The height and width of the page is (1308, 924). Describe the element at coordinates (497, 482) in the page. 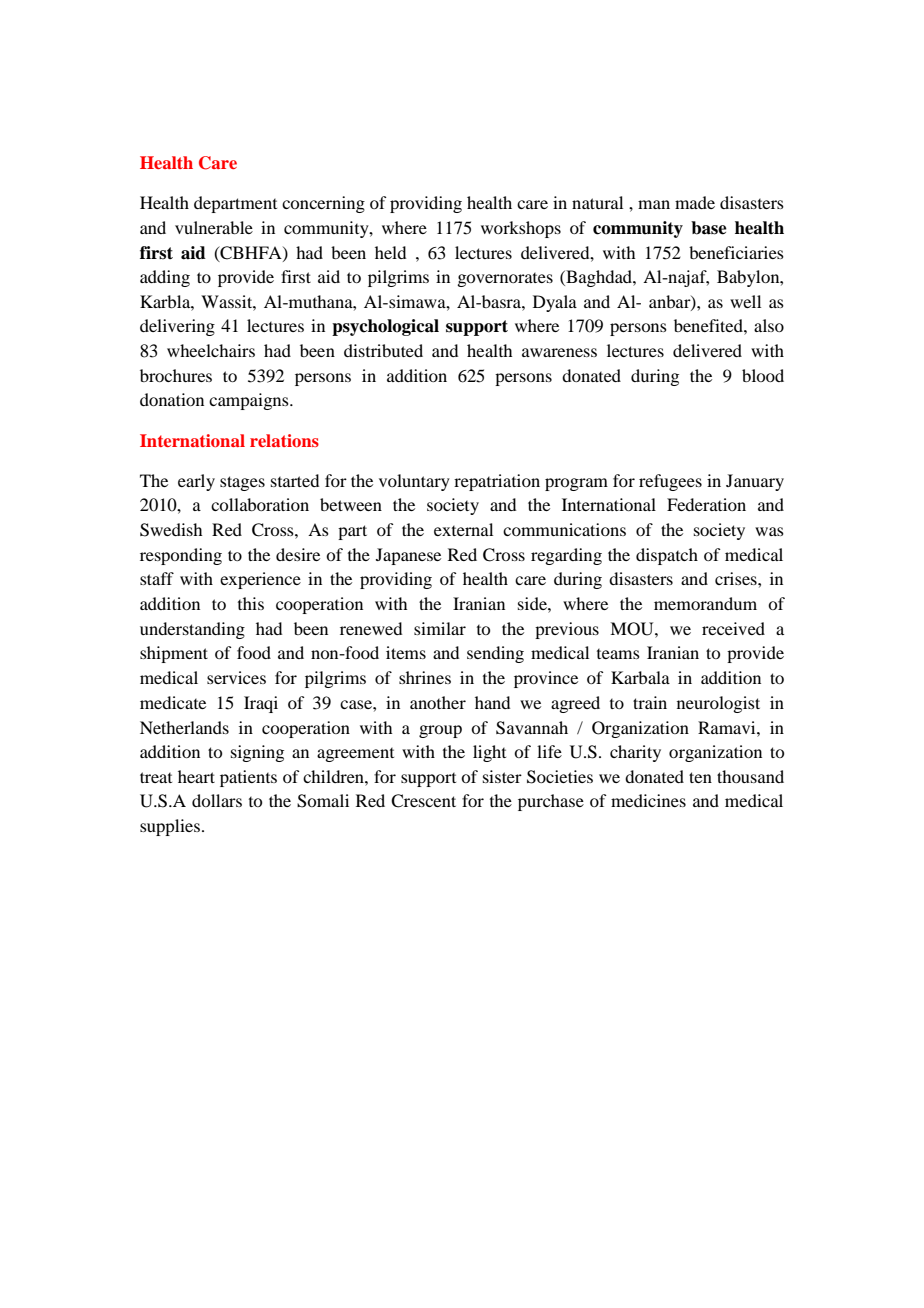

I see `repatriation` at that location.
